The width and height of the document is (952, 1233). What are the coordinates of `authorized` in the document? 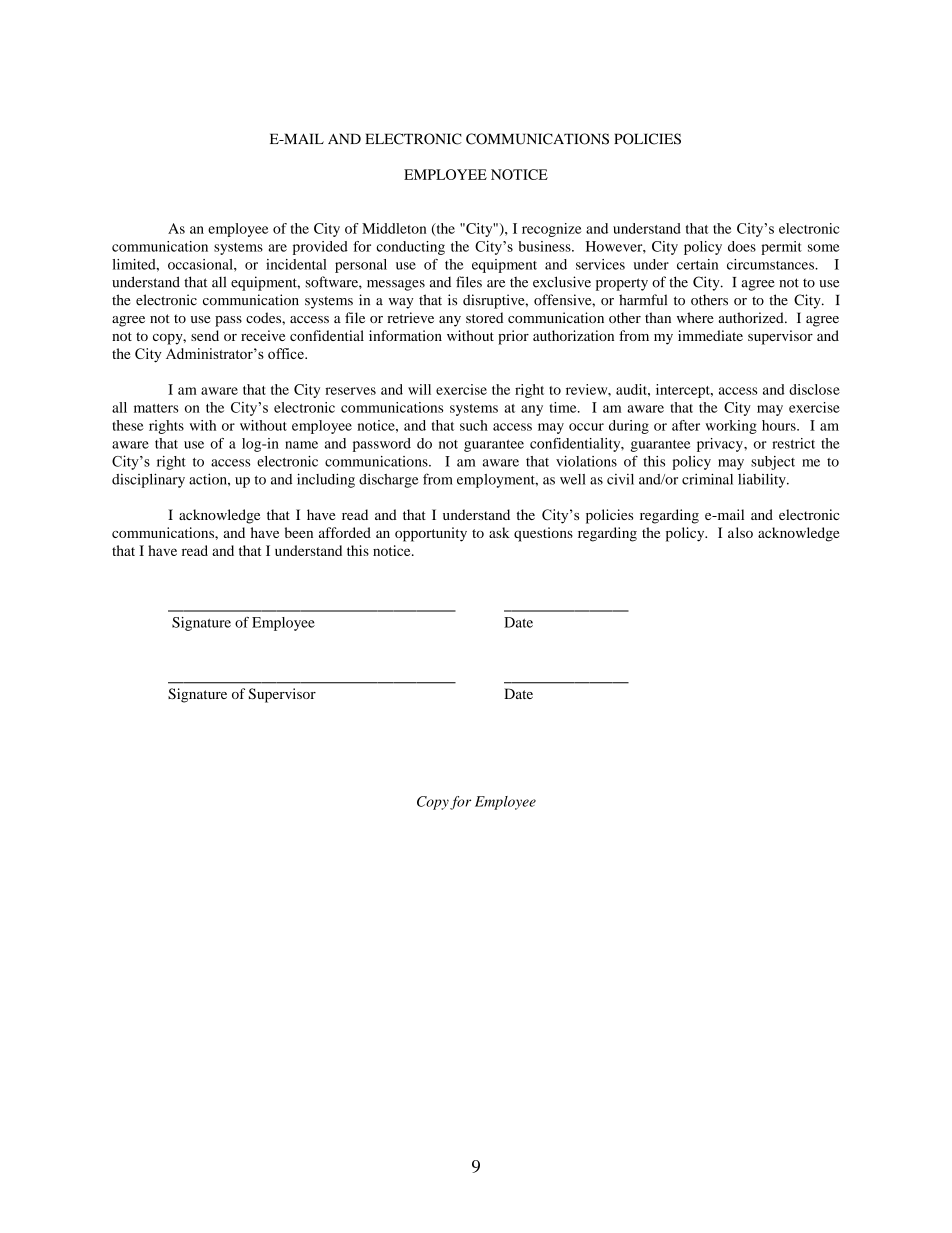 It's located at (752, 317).
